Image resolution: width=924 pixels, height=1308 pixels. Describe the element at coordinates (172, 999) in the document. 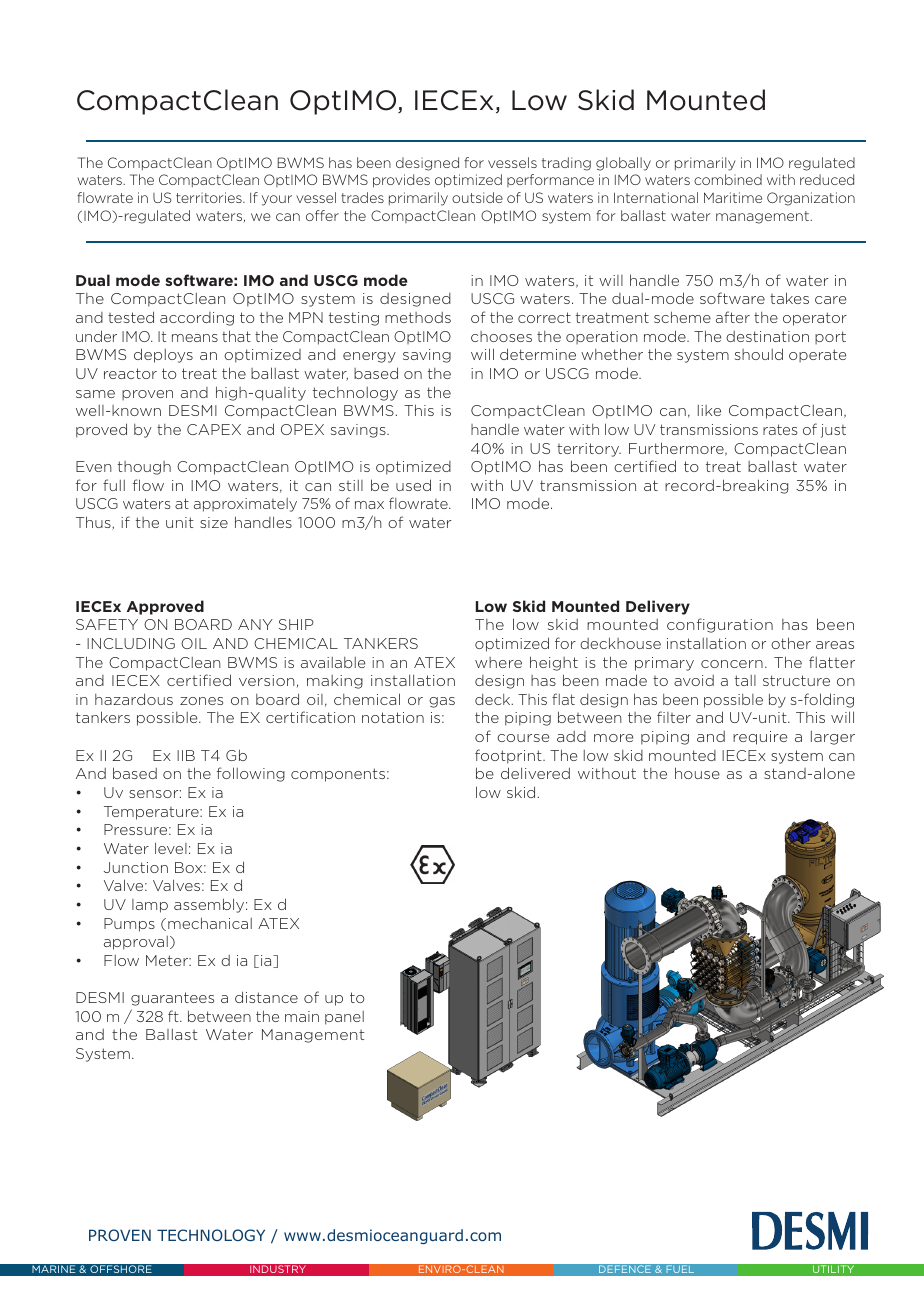

I see `guarantees` at that location.
